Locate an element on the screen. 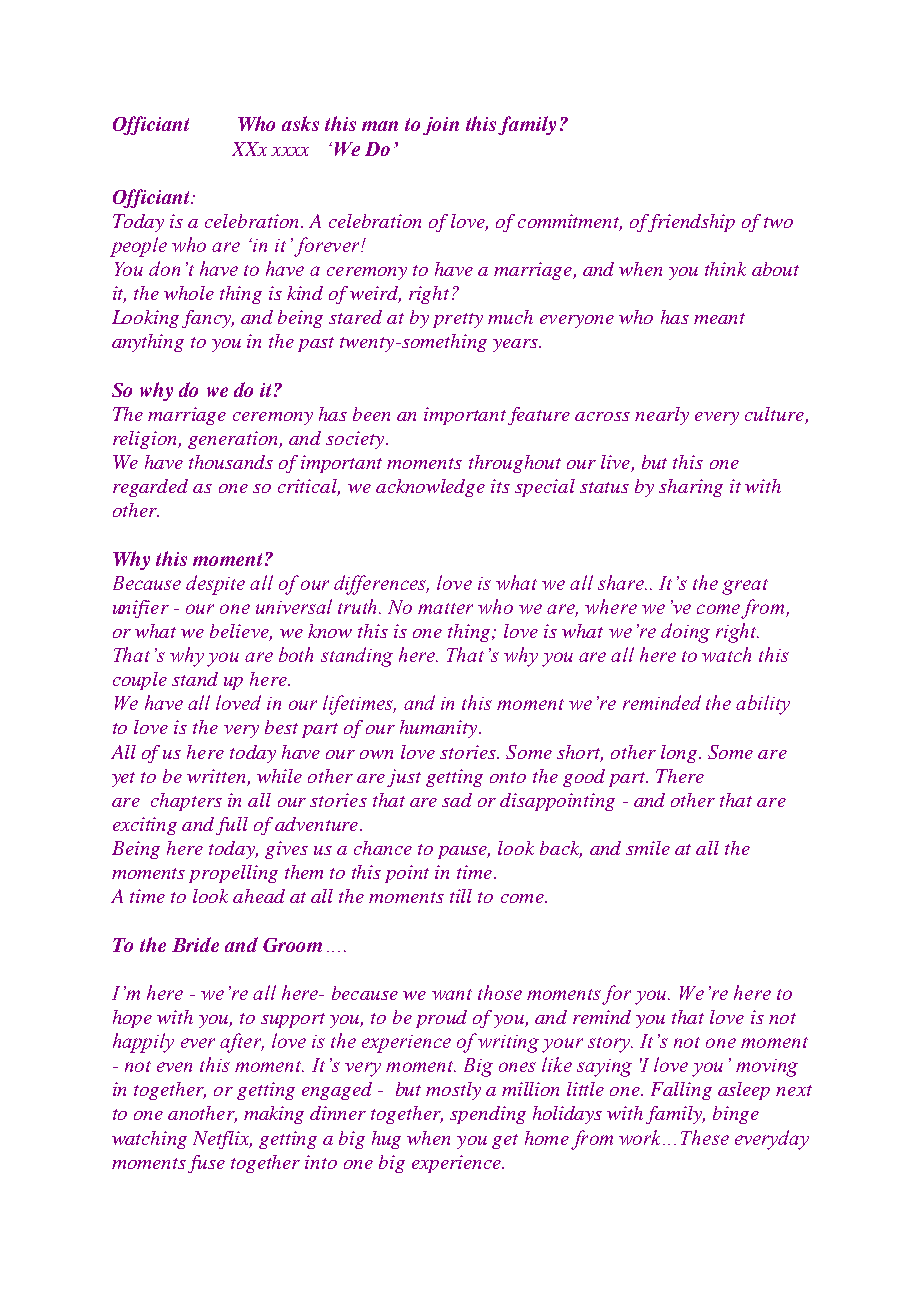 This screenshot has width=924, height=1308. chapters is located at coordinates (186, 802).
